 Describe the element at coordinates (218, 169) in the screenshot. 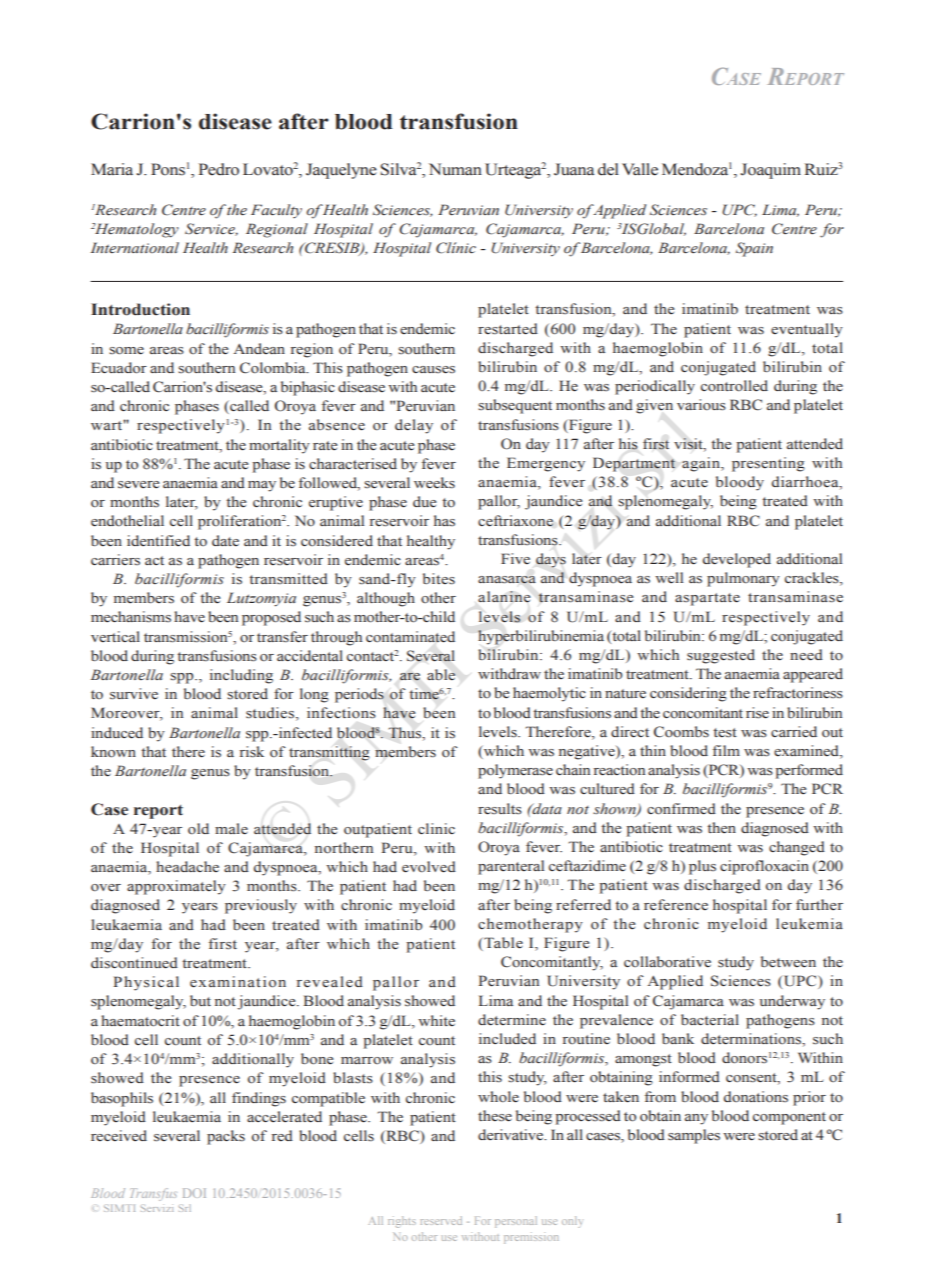

I see `Pedro` at that location.
